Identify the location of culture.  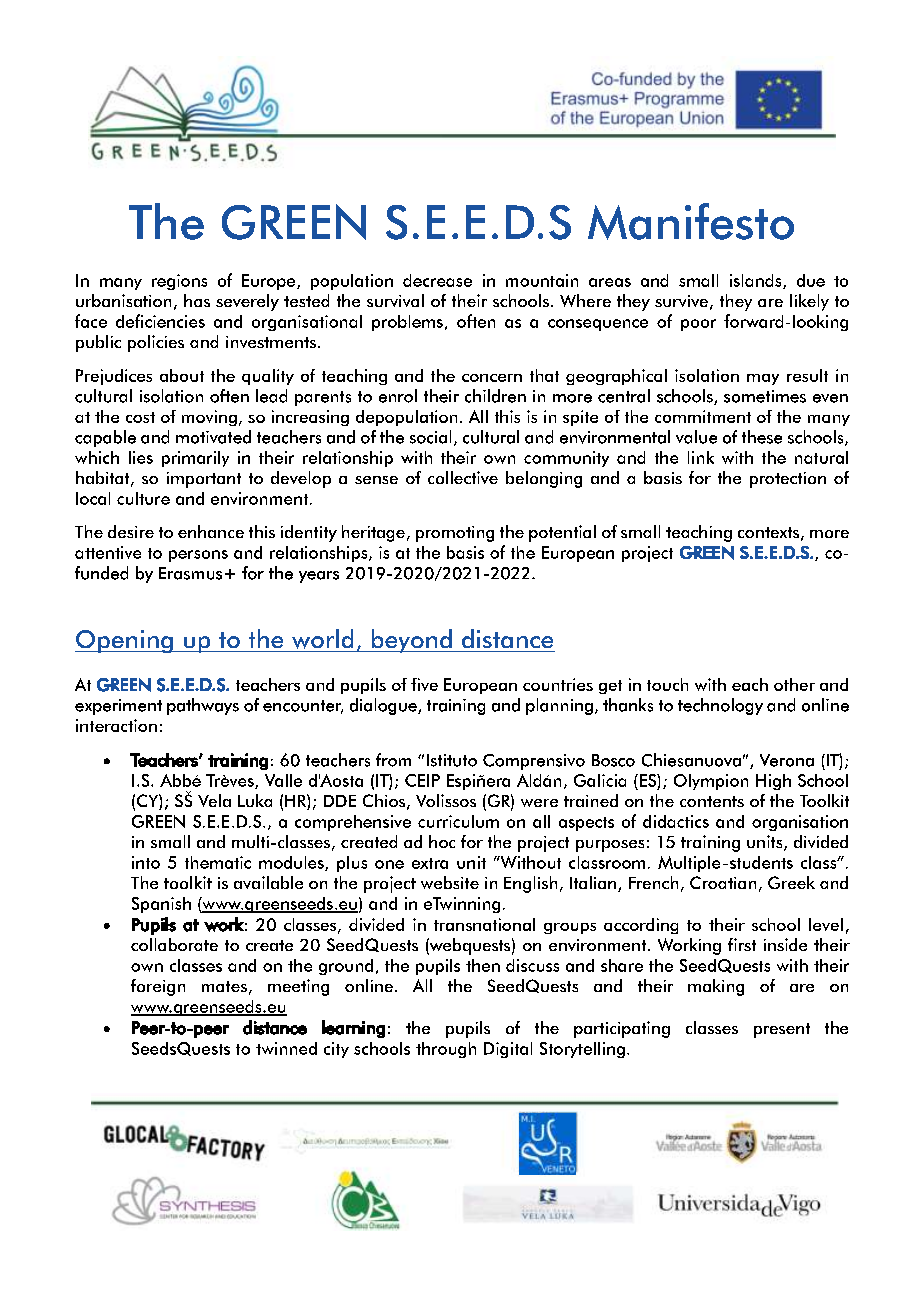
(143, 498).
